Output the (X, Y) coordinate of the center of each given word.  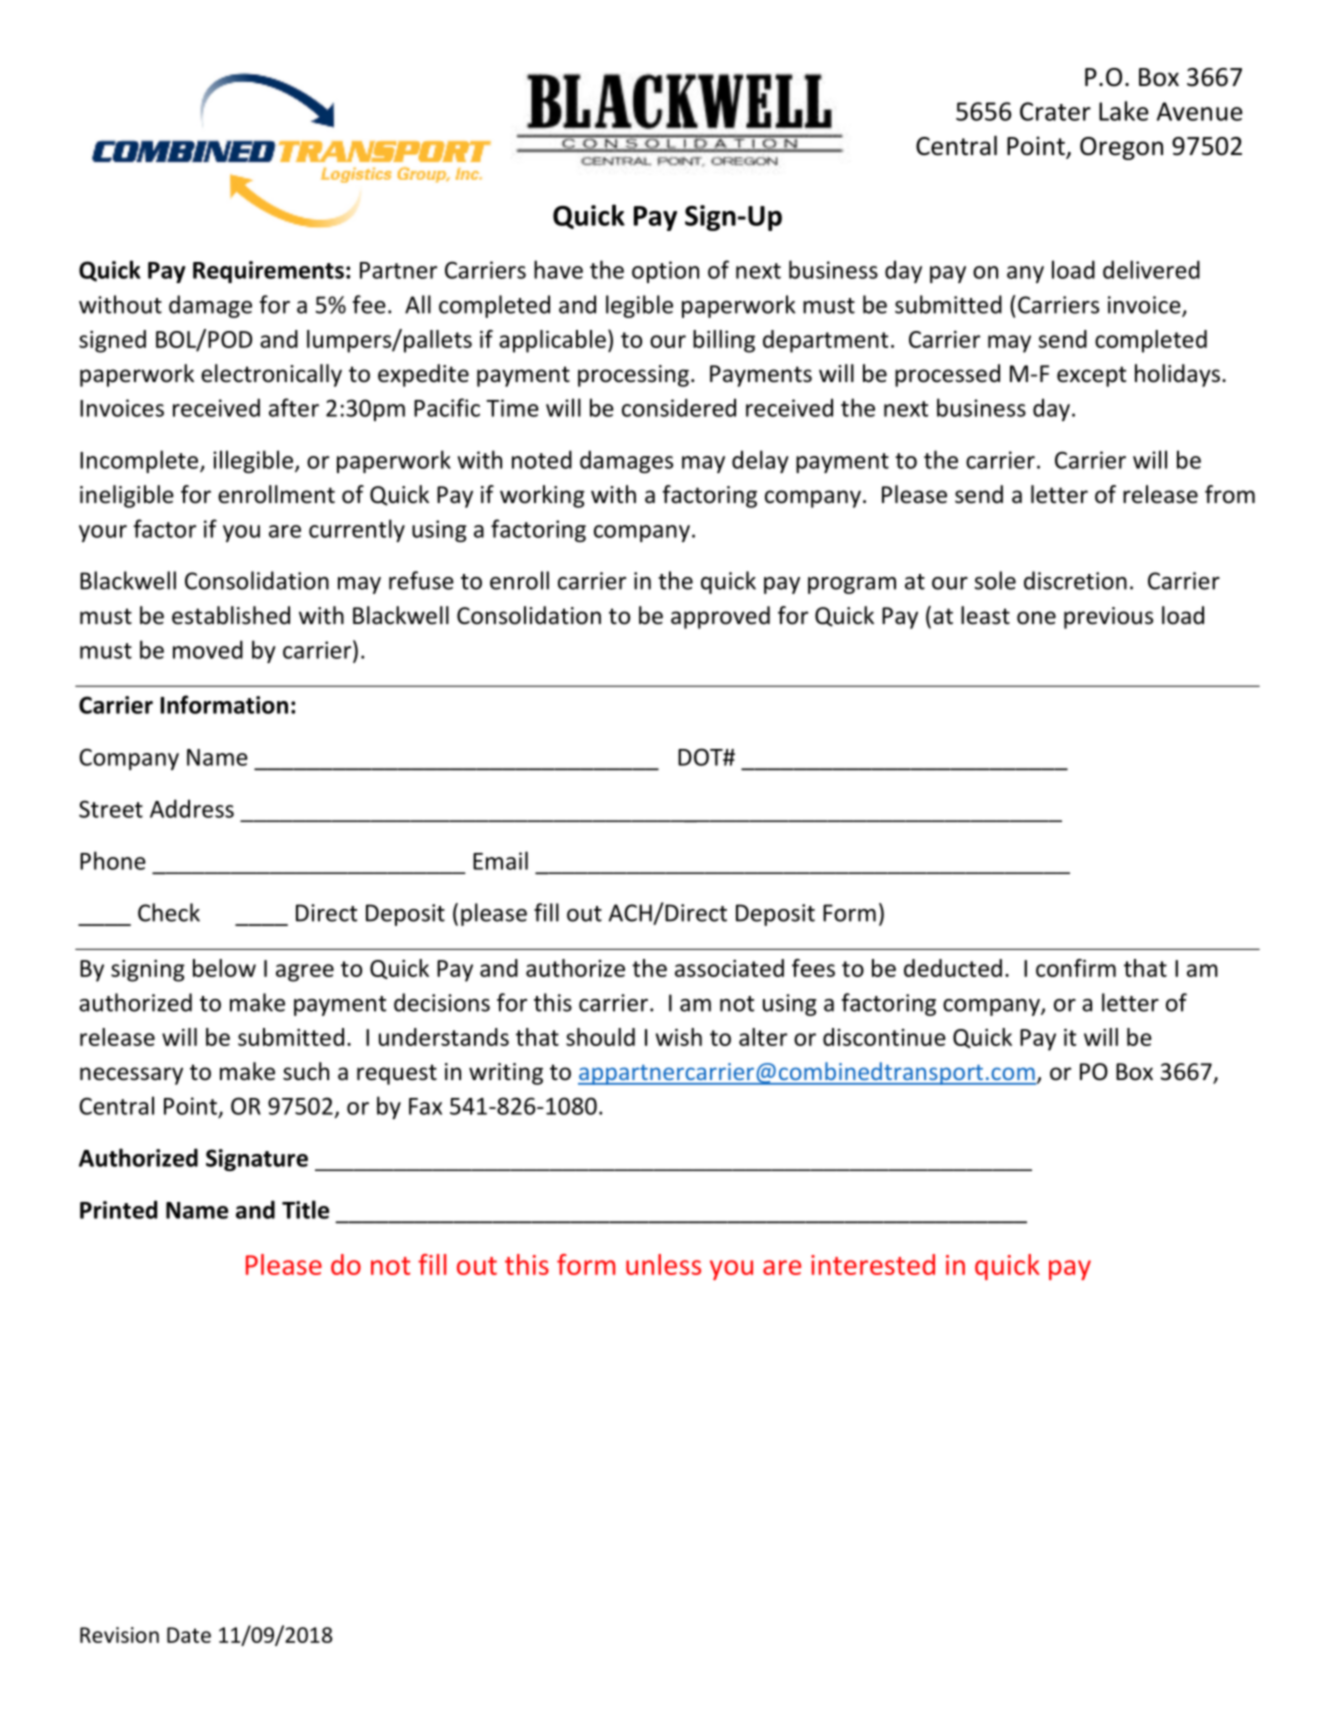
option (665, 272)
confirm (1076, 968)
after (294, 407)
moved (208, 649)
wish (679, 1037)
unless (663, 1264)
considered (679, 407)
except (1091, 376)
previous (1108, 618)
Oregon (1121, 148)
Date (189, 1635)
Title (305, 1209)
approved (720, 617)
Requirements (268, 272)
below (224, 968)
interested (873, 1264)
